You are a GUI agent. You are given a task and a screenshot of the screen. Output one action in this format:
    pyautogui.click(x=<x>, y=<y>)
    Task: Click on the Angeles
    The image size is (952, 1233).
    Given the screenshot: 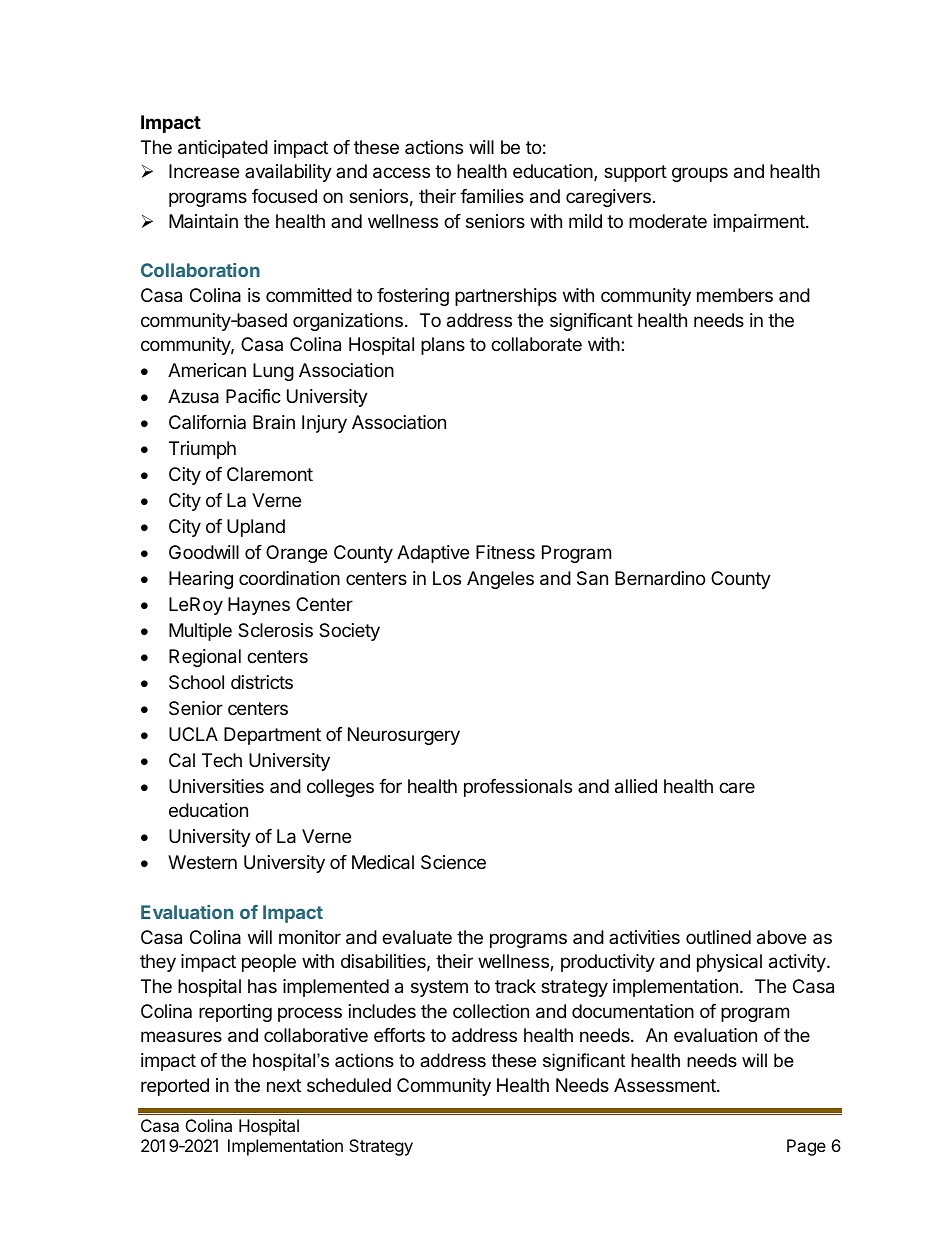 What is the action you would take?
    pyautogui.click(x=500, y=580)
